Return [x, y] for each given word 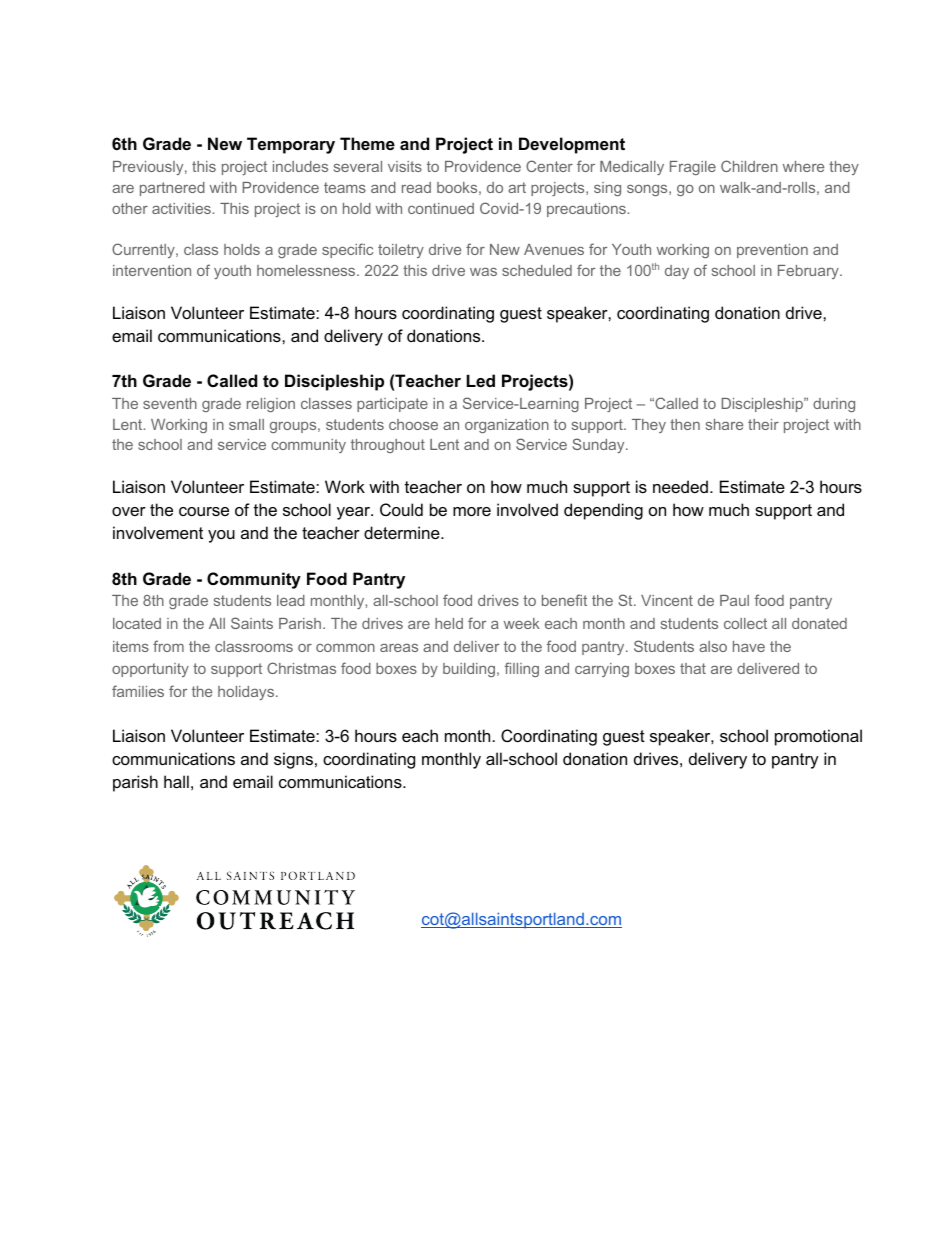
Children [749, 166]
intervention [152, 270]
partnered [172, 189]
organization [507, 426]
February [809, 272]
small [246, 424]
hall [176, 781]
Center [549, 166]
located [137, 623]
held [449, 623]
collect [745, 623]
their [763, 424]
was [483, 272]
